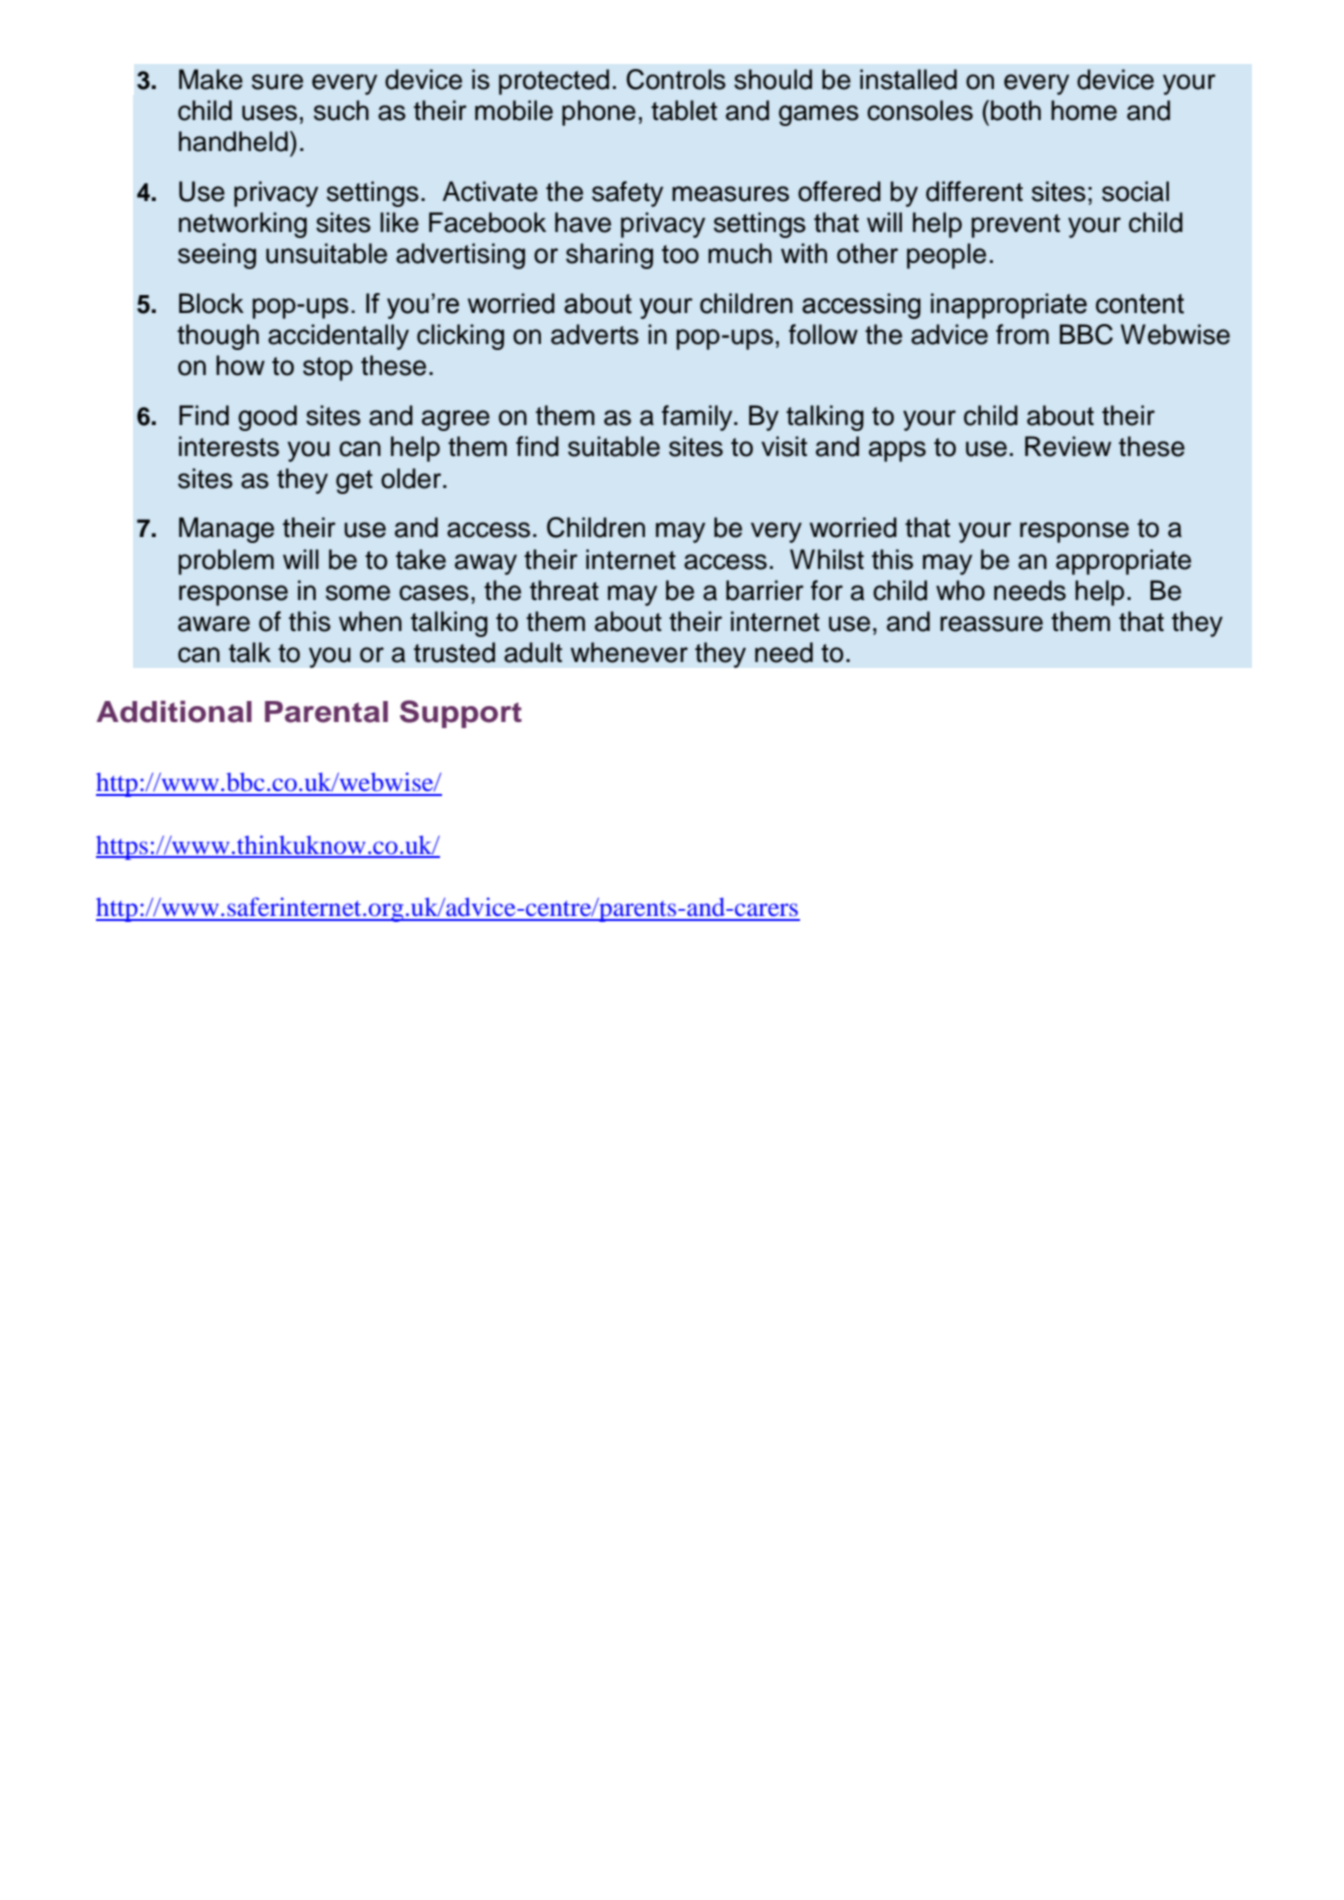 This page has width=1344, height=1900. I want to click on too, so click(680, 254).
